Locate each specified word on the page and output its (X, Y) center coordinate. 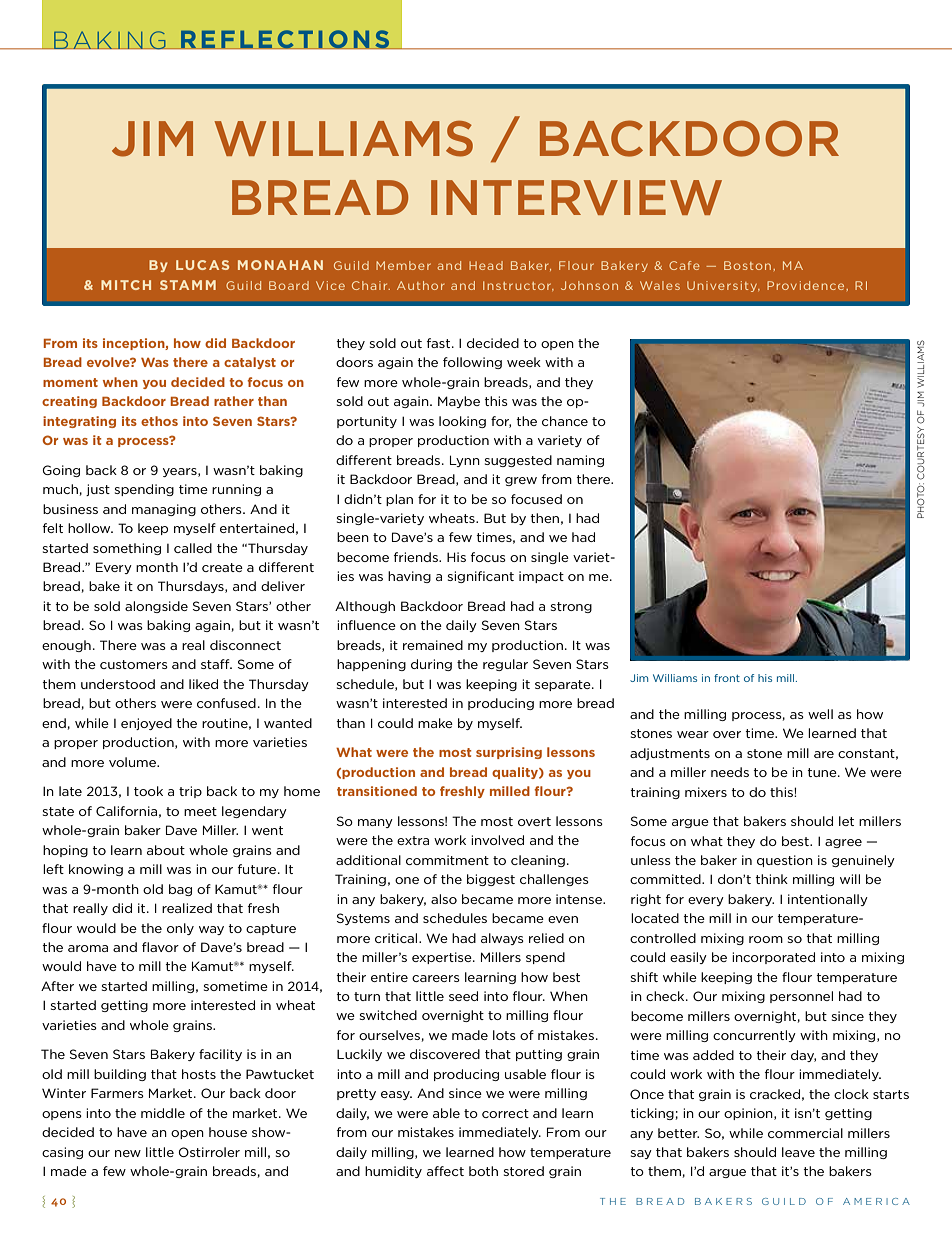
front (727, 678)
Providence (807, 285)
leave (798, 1152)
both (483, 1171)
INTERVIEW (576, 197)
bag (180, 890)
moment (70, 382)
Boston (747, 265)
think (771, 879)
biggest (491, 880)
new (128, 1153)
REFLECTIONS (285, 39)
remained (433, 645)
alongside (156, 607)
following (472, 363)
